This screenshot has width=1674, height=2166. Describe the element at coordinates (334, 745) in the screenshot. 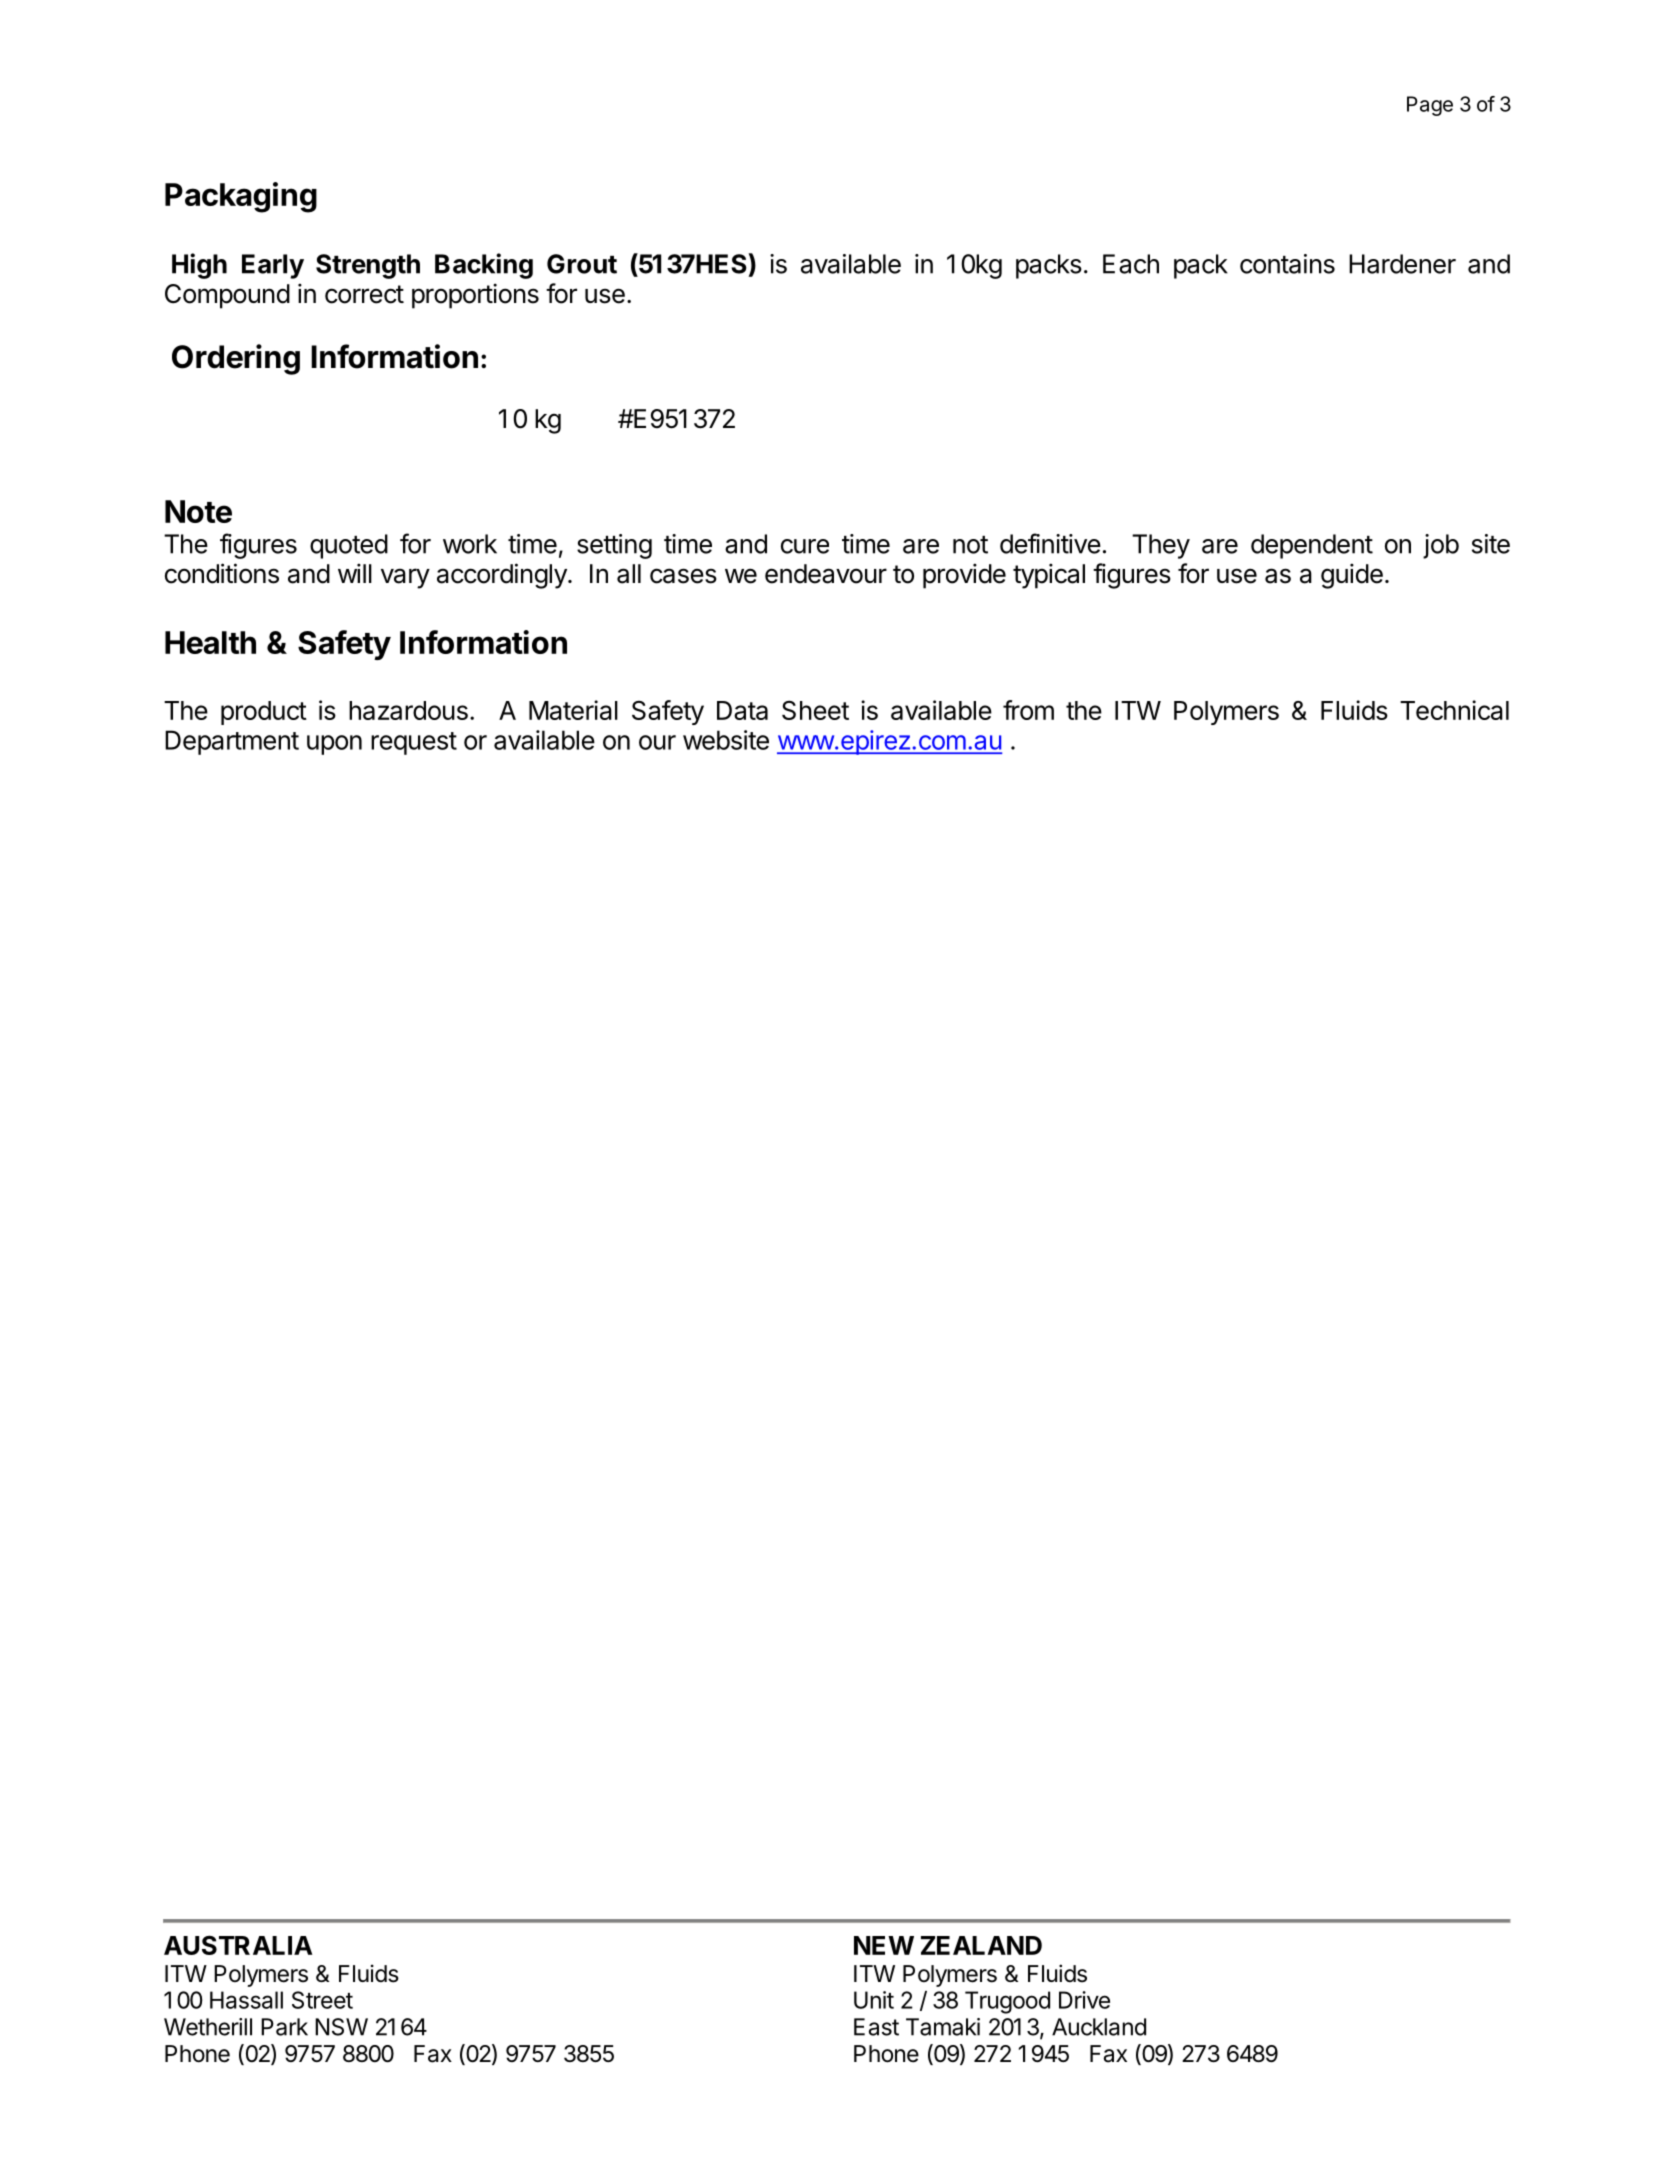

I see `upon` at that location.
